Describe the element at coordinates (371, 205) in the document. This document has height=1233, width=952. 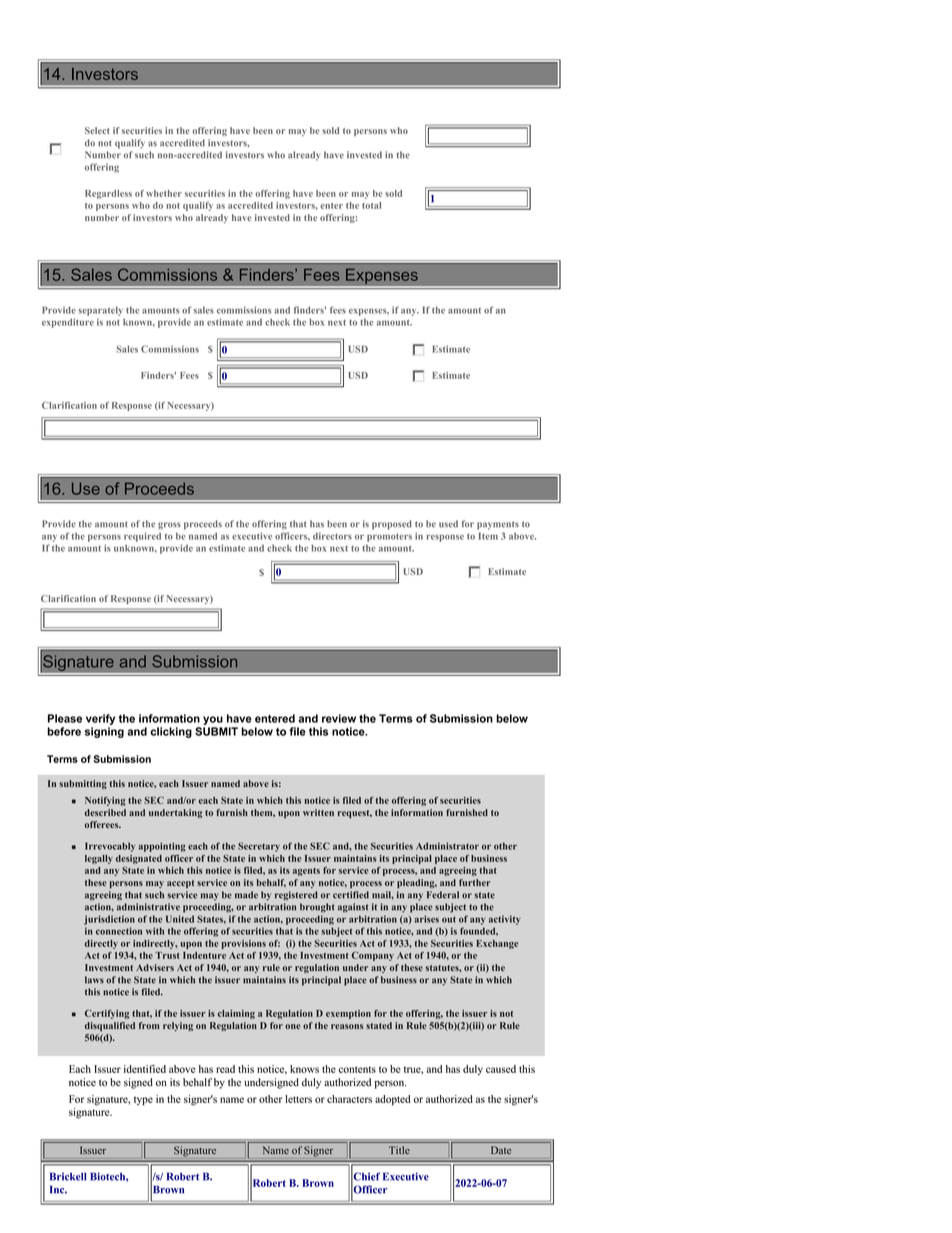
I see `total` at that location.
